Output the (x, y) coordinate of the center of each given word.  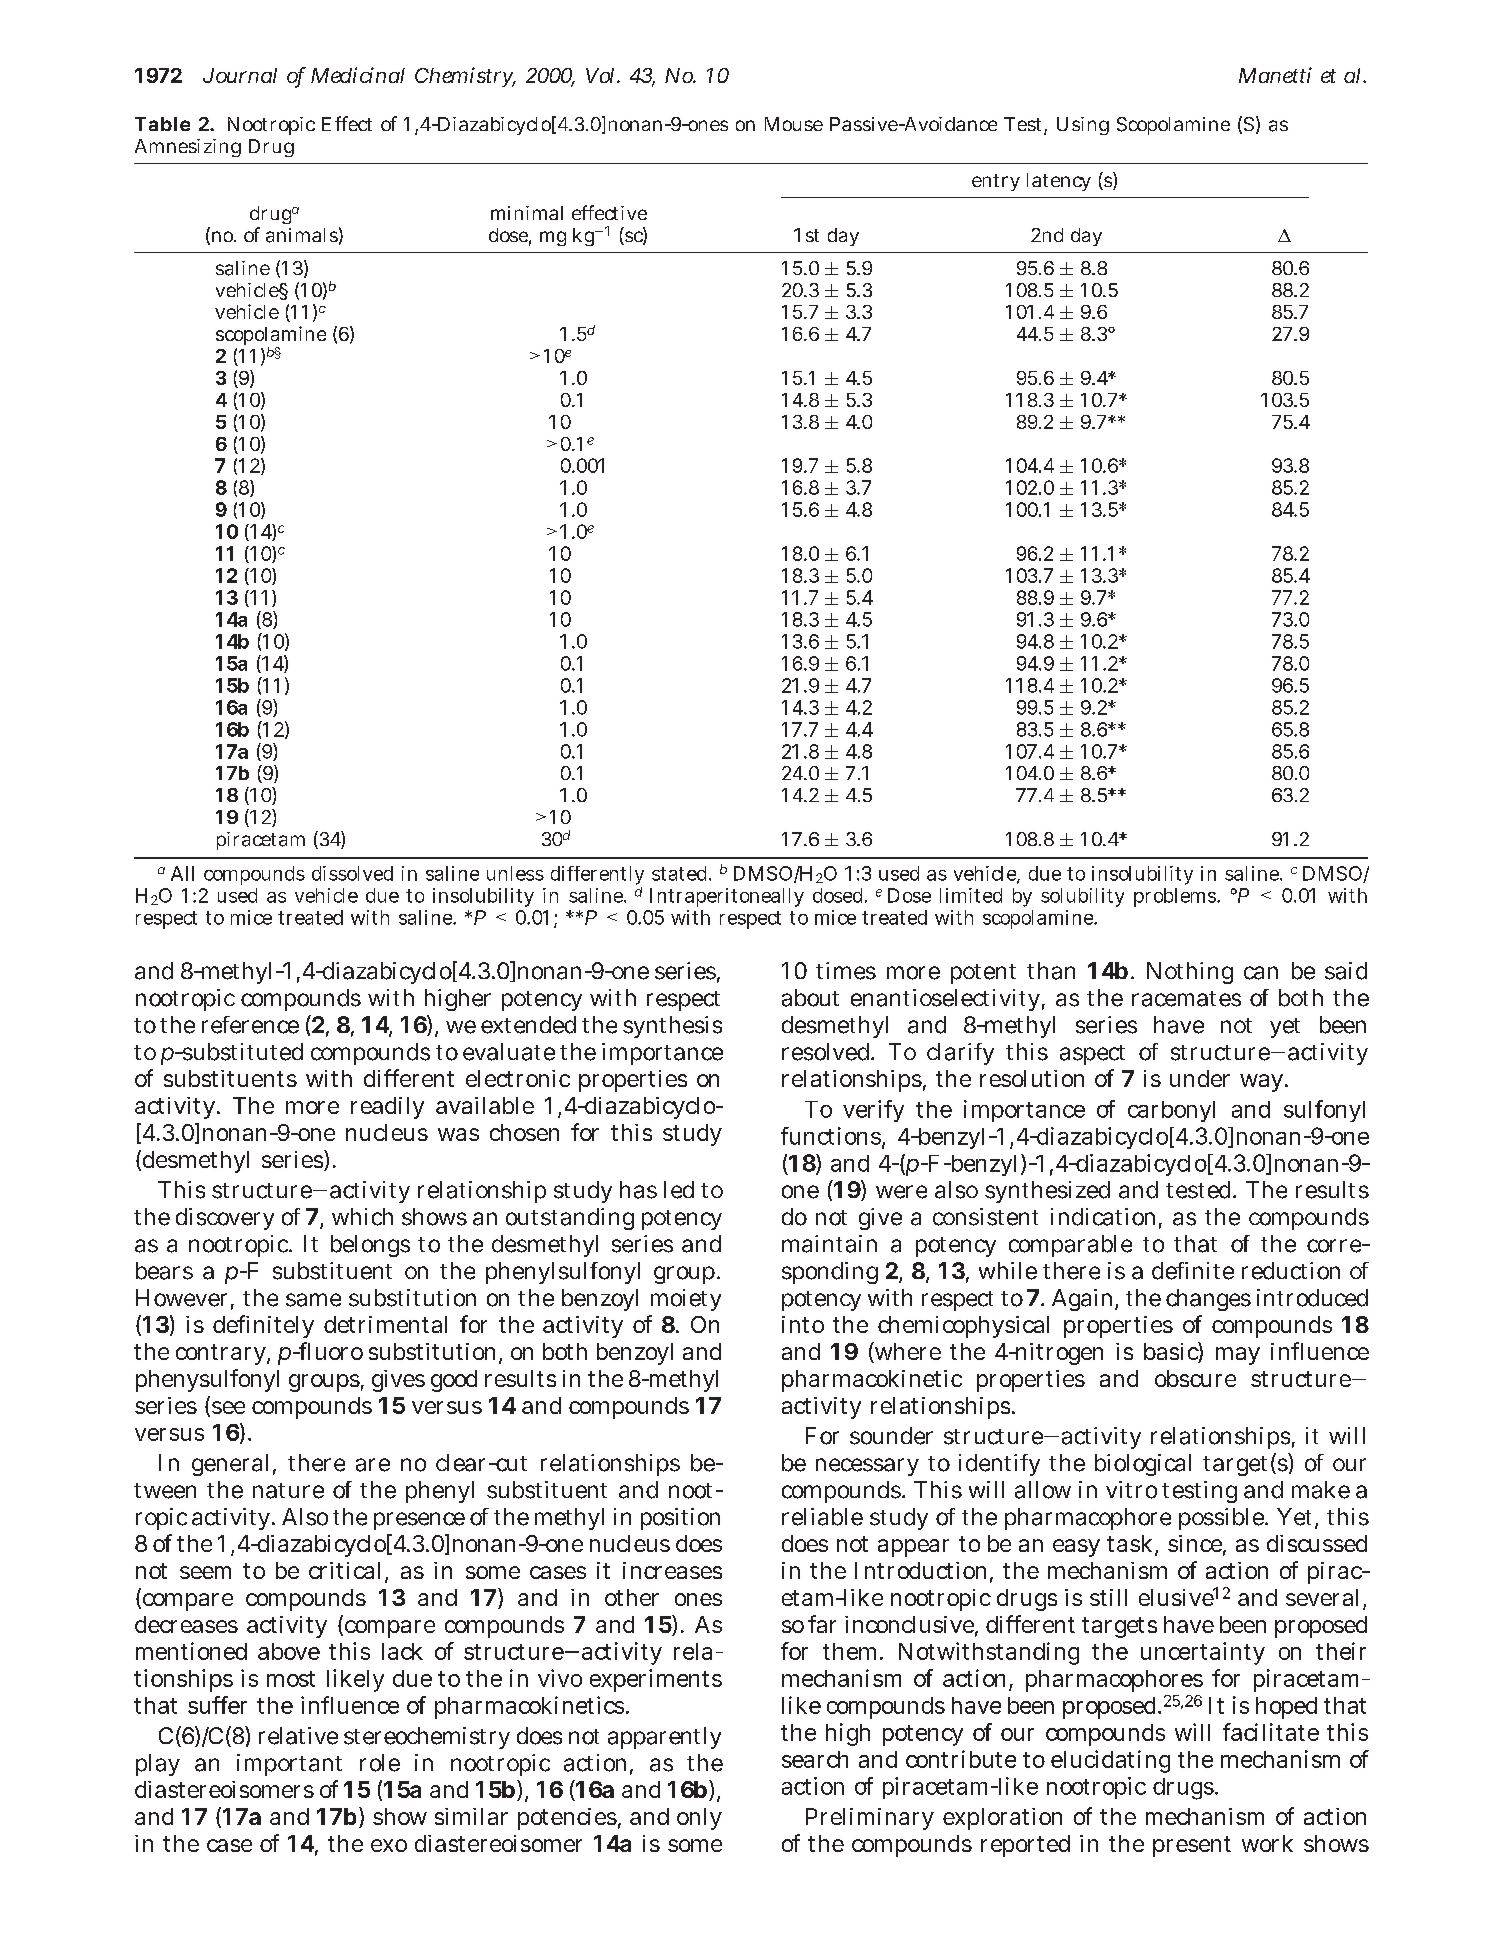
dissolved (352, 873)
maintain (829, 1244)
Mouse (794, 124)
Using (1083, 126)
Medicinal (358, 75)
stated (681, 873)
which (362, 1217)
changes (1208, 1300)
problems (1176, 897)
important (289, 1765)
